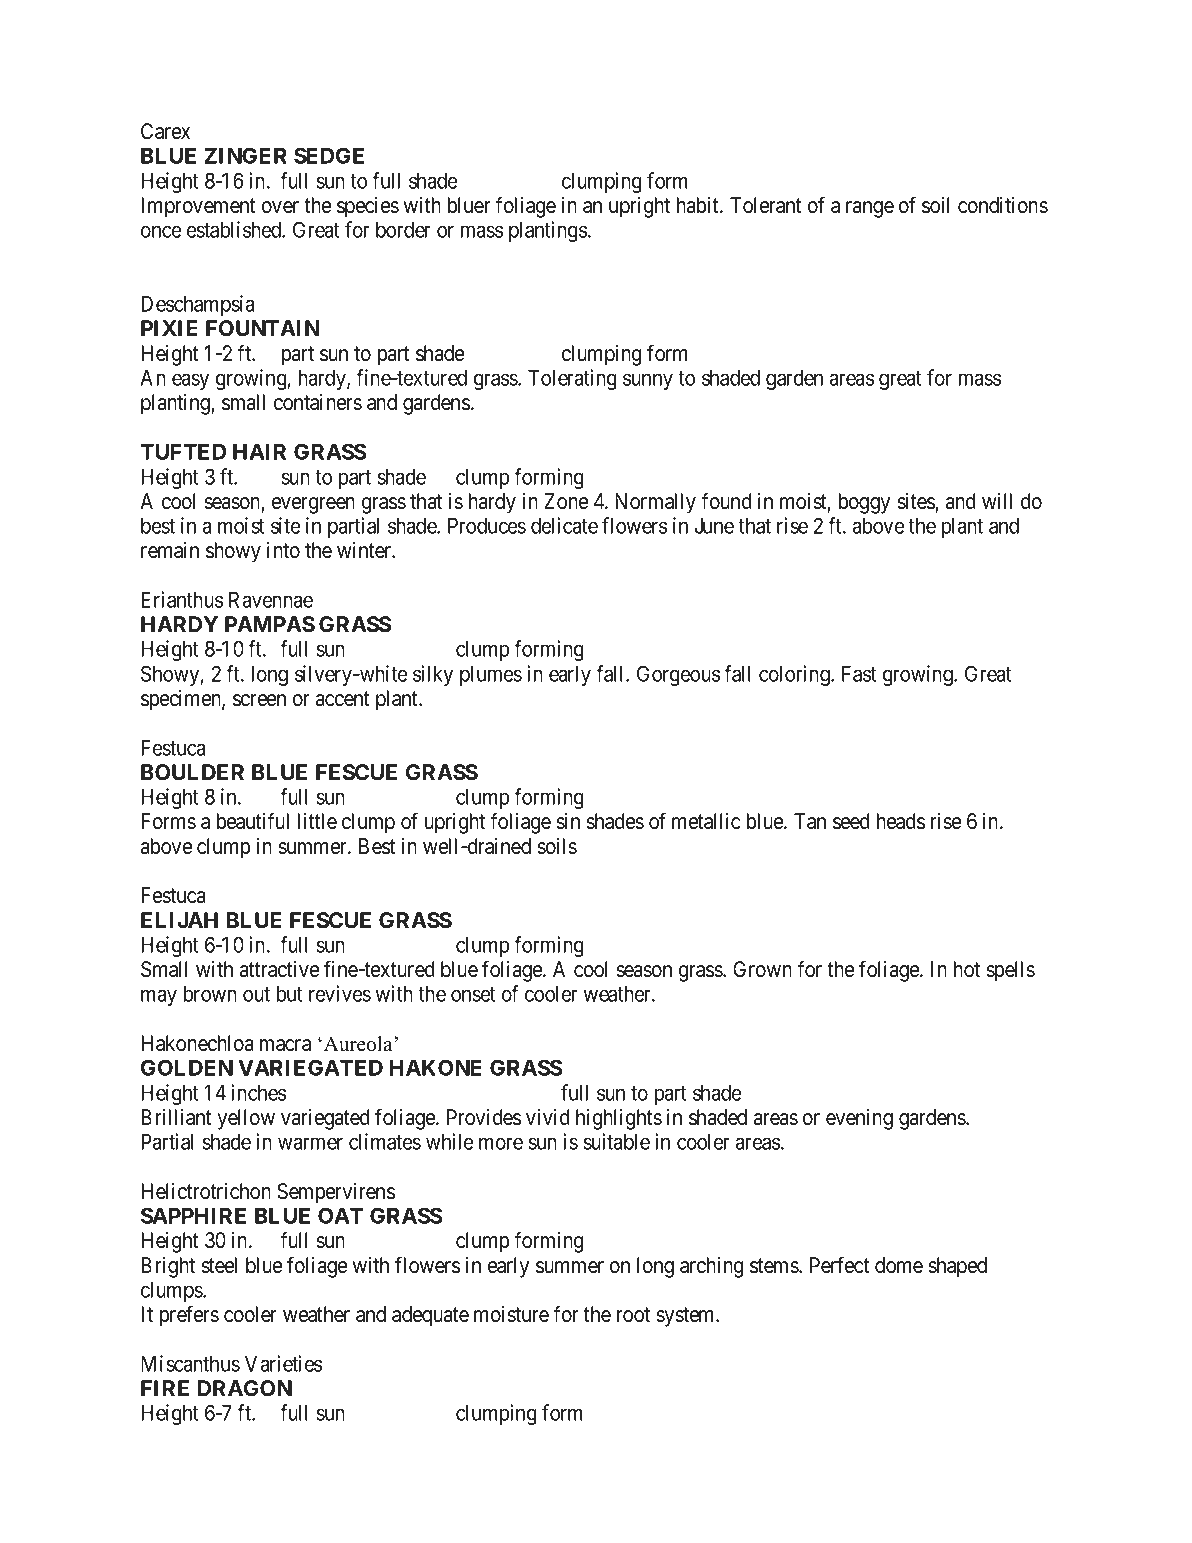  What do you see at coordinates (259, 700) in the document?
I see `screen` at bounding box center [259, 700].
